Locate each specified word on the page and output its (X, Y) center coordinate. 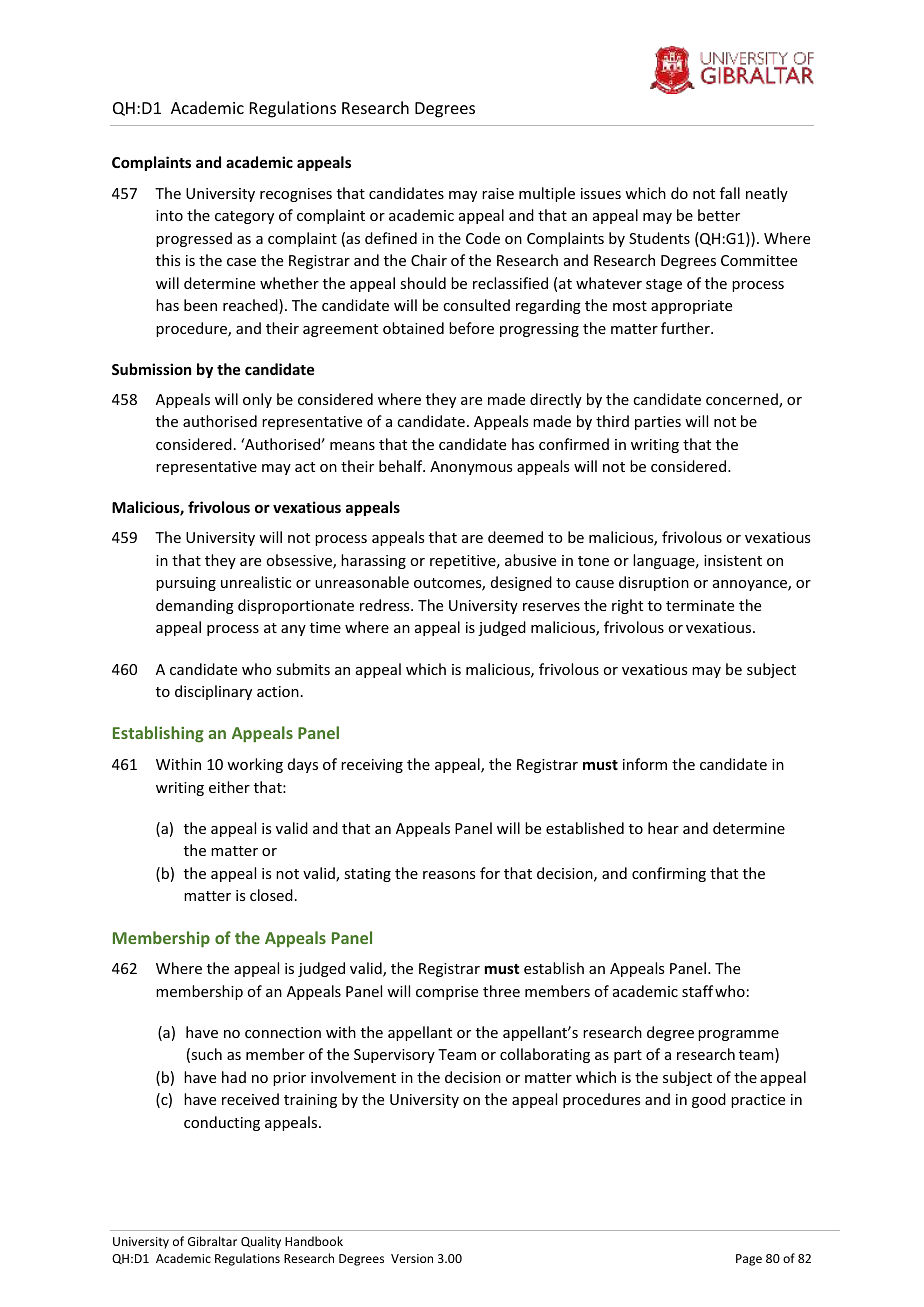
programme (738, 1035)
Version (412, 1258)
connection (283, 1032)
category (244, 217)
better (719, 215)
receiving (372, 766)
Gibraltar (212, 1241)
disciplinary (213, 692)
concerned (743, 400)
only (257, 400)
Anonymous (471, 468)
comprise (447, 993)
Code (483, 238)
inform (645, 764)
